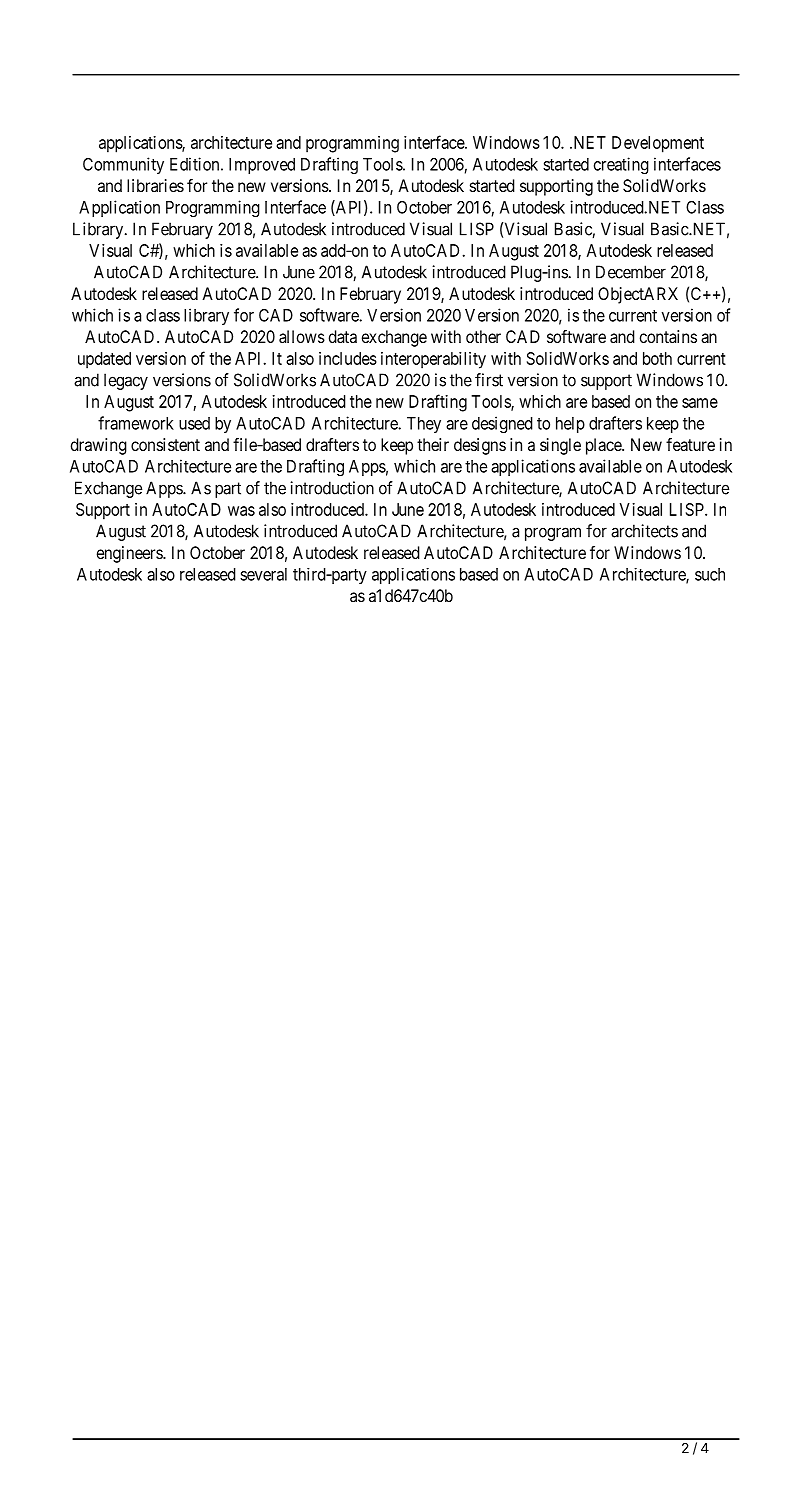 The image size is (812, 1488). What do you see at coordinates (621, 165) in the document?
I see `creating` at bounding box center [621, 165].
